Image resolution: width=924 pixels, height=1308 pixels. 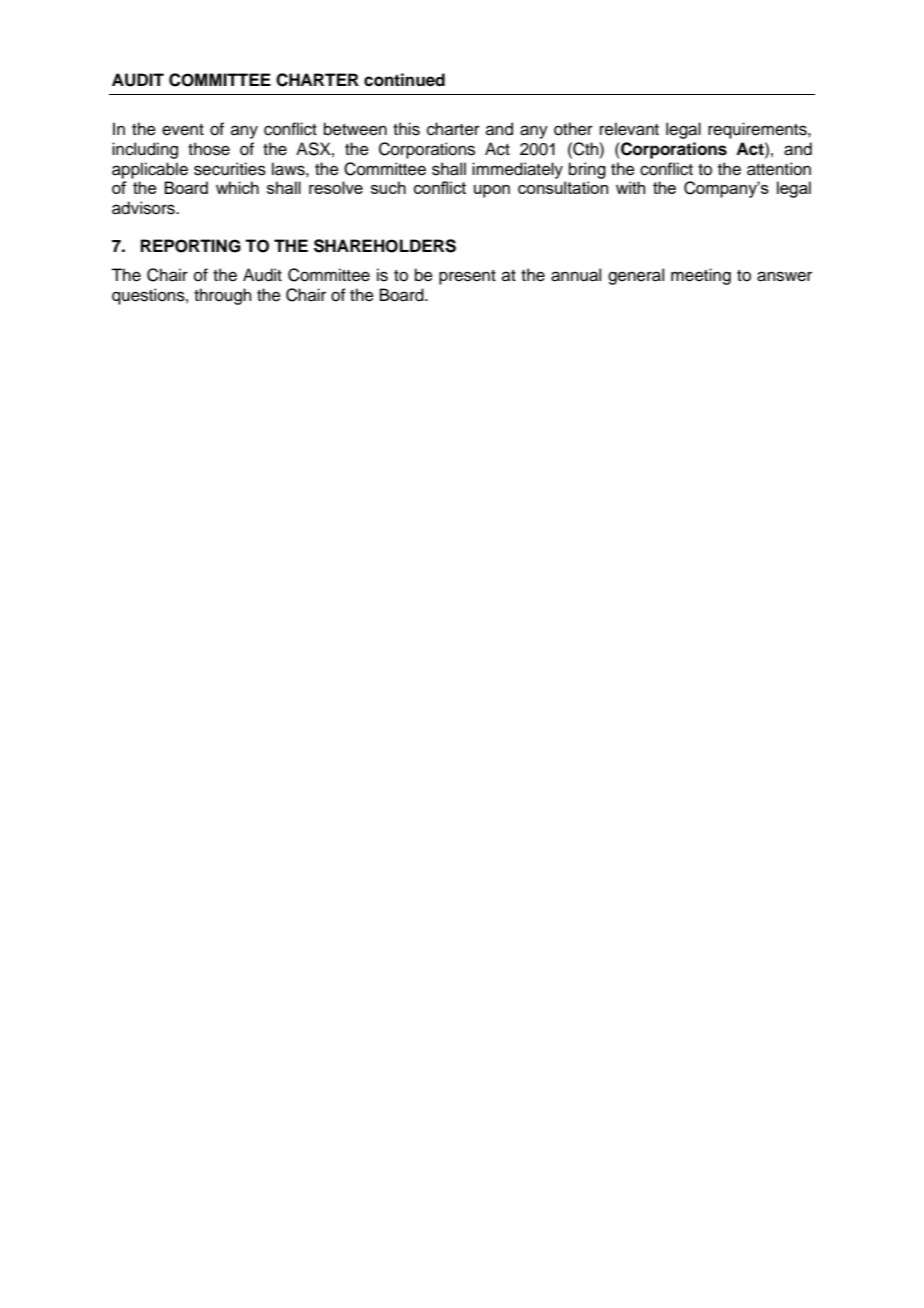 I want to click on between, so click(x=355, y=129).
